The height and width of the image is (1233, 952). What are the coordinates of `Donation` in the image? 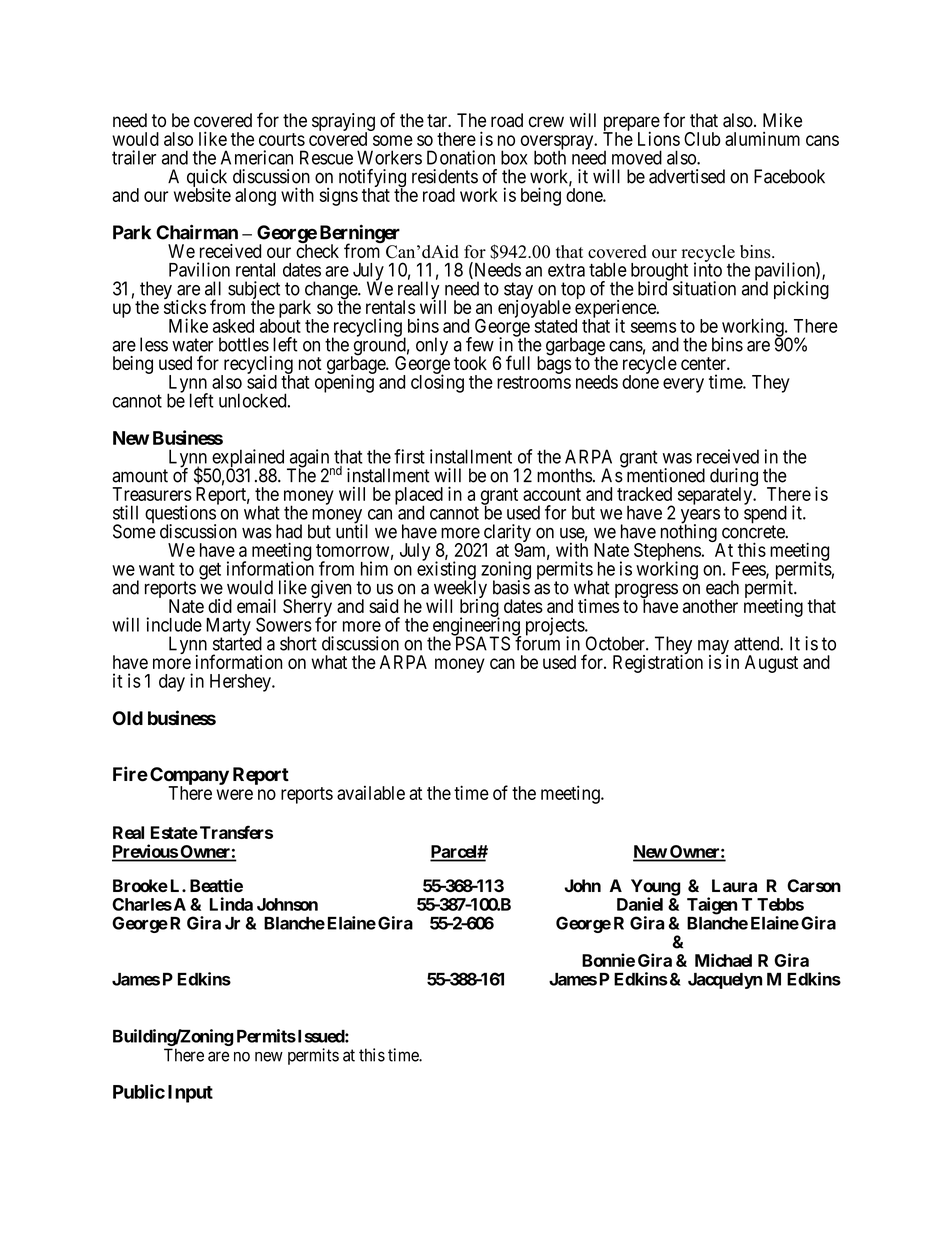 It's located at (461, 157).
